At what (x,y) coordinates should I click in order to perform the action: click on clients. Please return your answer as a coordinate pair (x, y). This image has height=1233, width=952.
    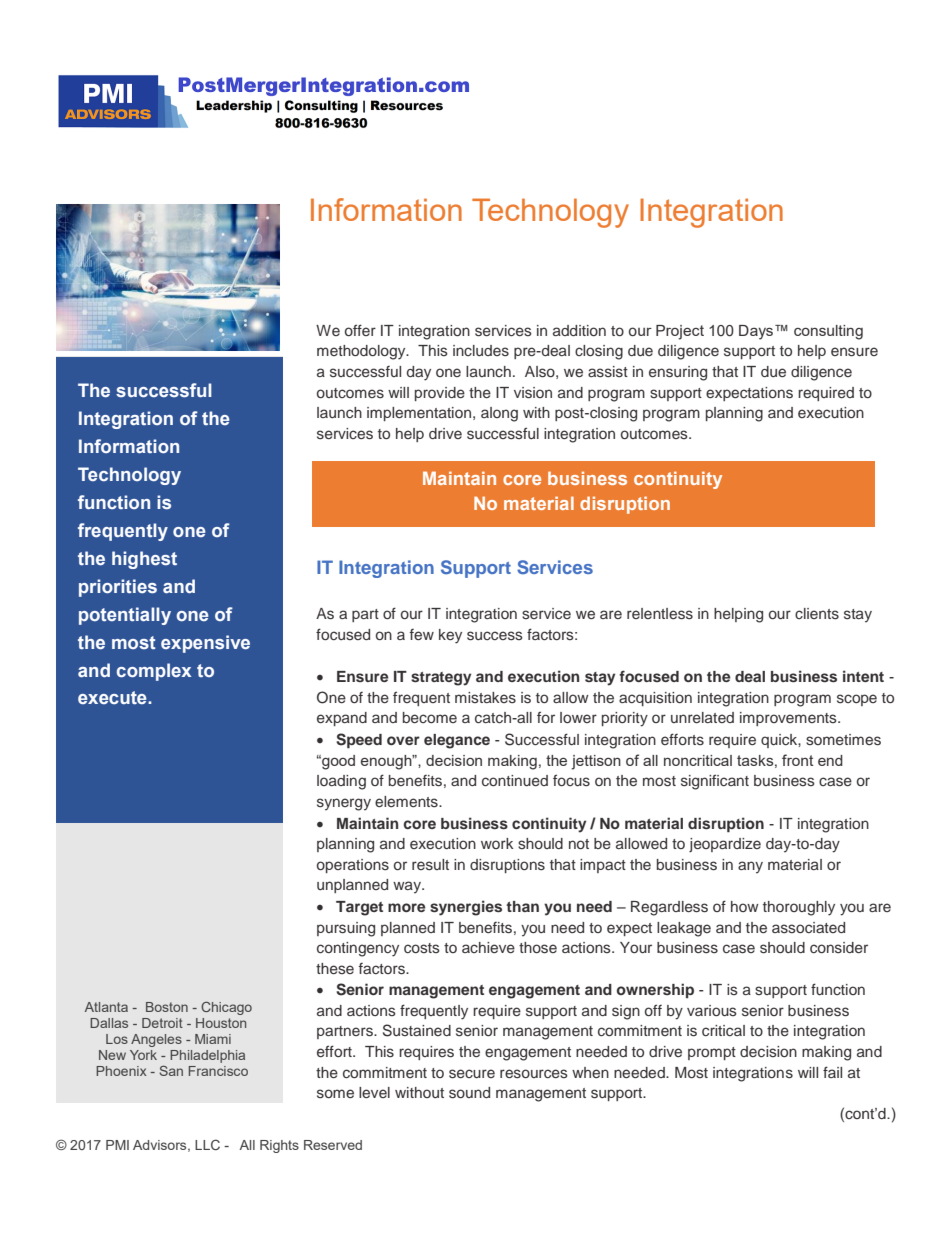
    Looking at the image, I should click on (817, 614).
